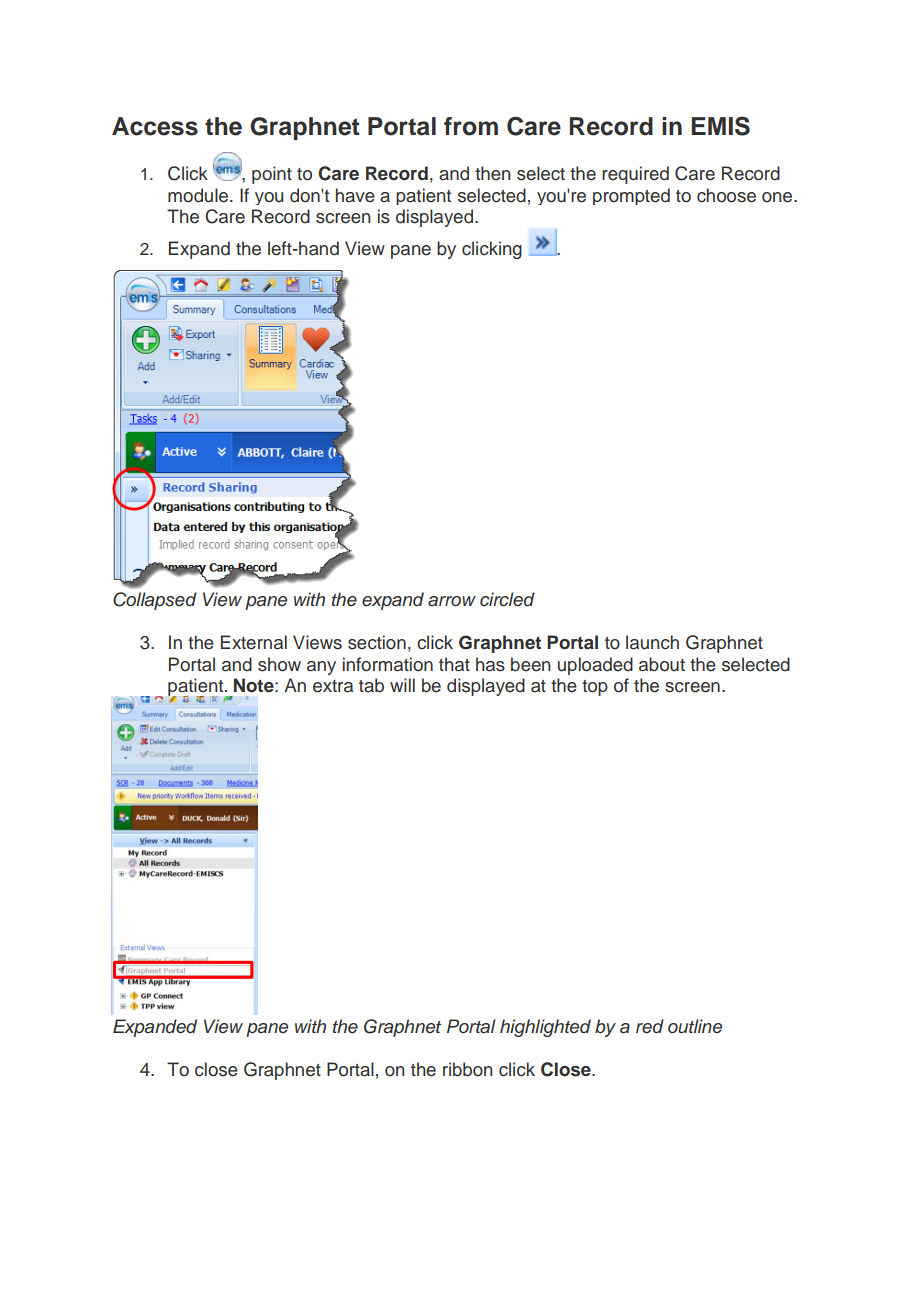  Describe the element at coordinates (545, 1028) in the screenshot. I see `highlighted` at that location.
